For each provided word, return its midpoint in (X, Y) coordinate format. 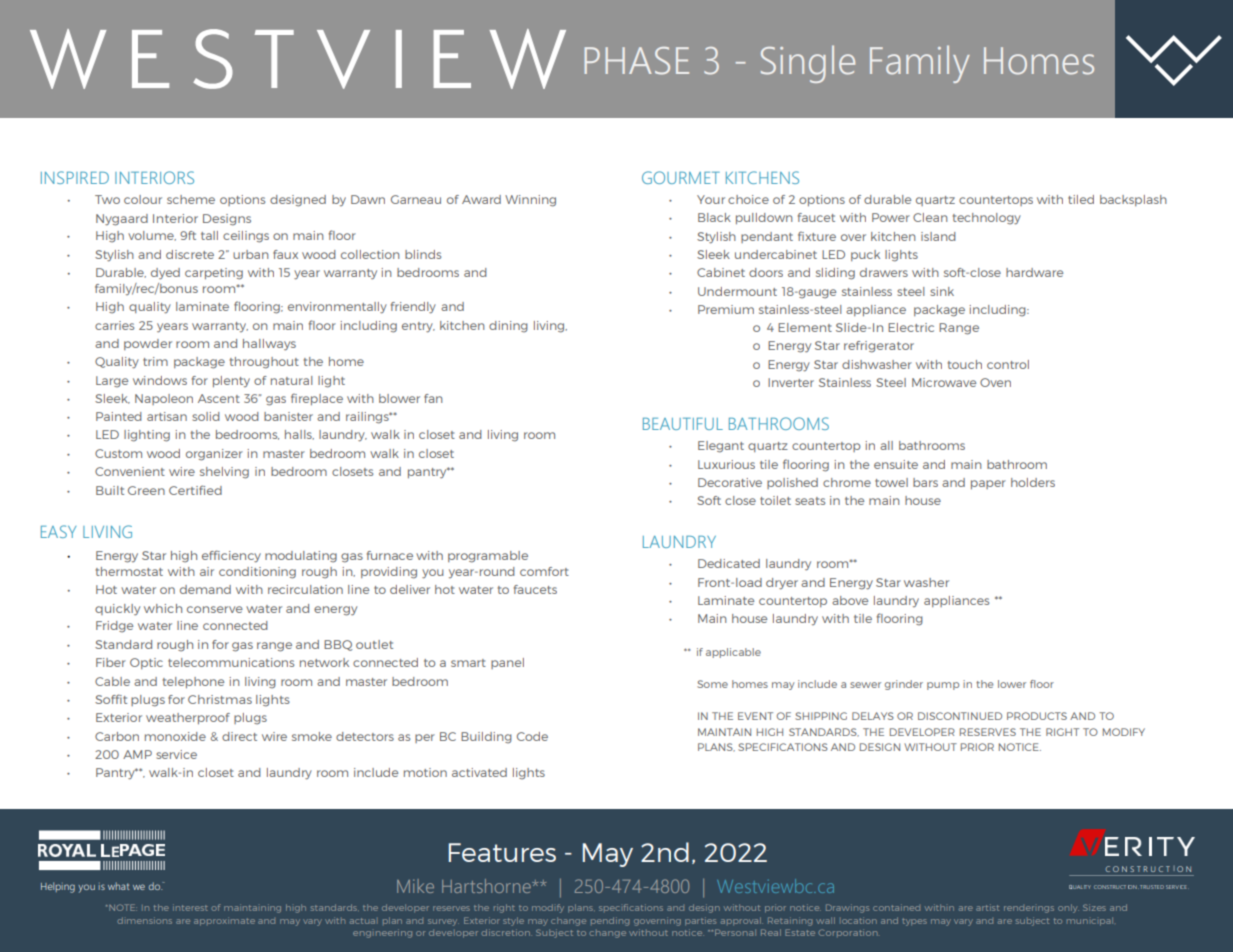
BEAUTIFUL (683, 424)
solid (206, 416)
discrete (190, 254)
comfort (544, 571)
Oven (995, 382)
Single (808, 64)
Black (714, 217)
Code (532, 736)
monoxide (175, 736)
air (207, 571)
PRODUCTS (1037, 716)
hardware (1034, 272)
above (850, 600)
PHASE (637, 61)
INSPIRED (75, 177)
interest (190, 907)
